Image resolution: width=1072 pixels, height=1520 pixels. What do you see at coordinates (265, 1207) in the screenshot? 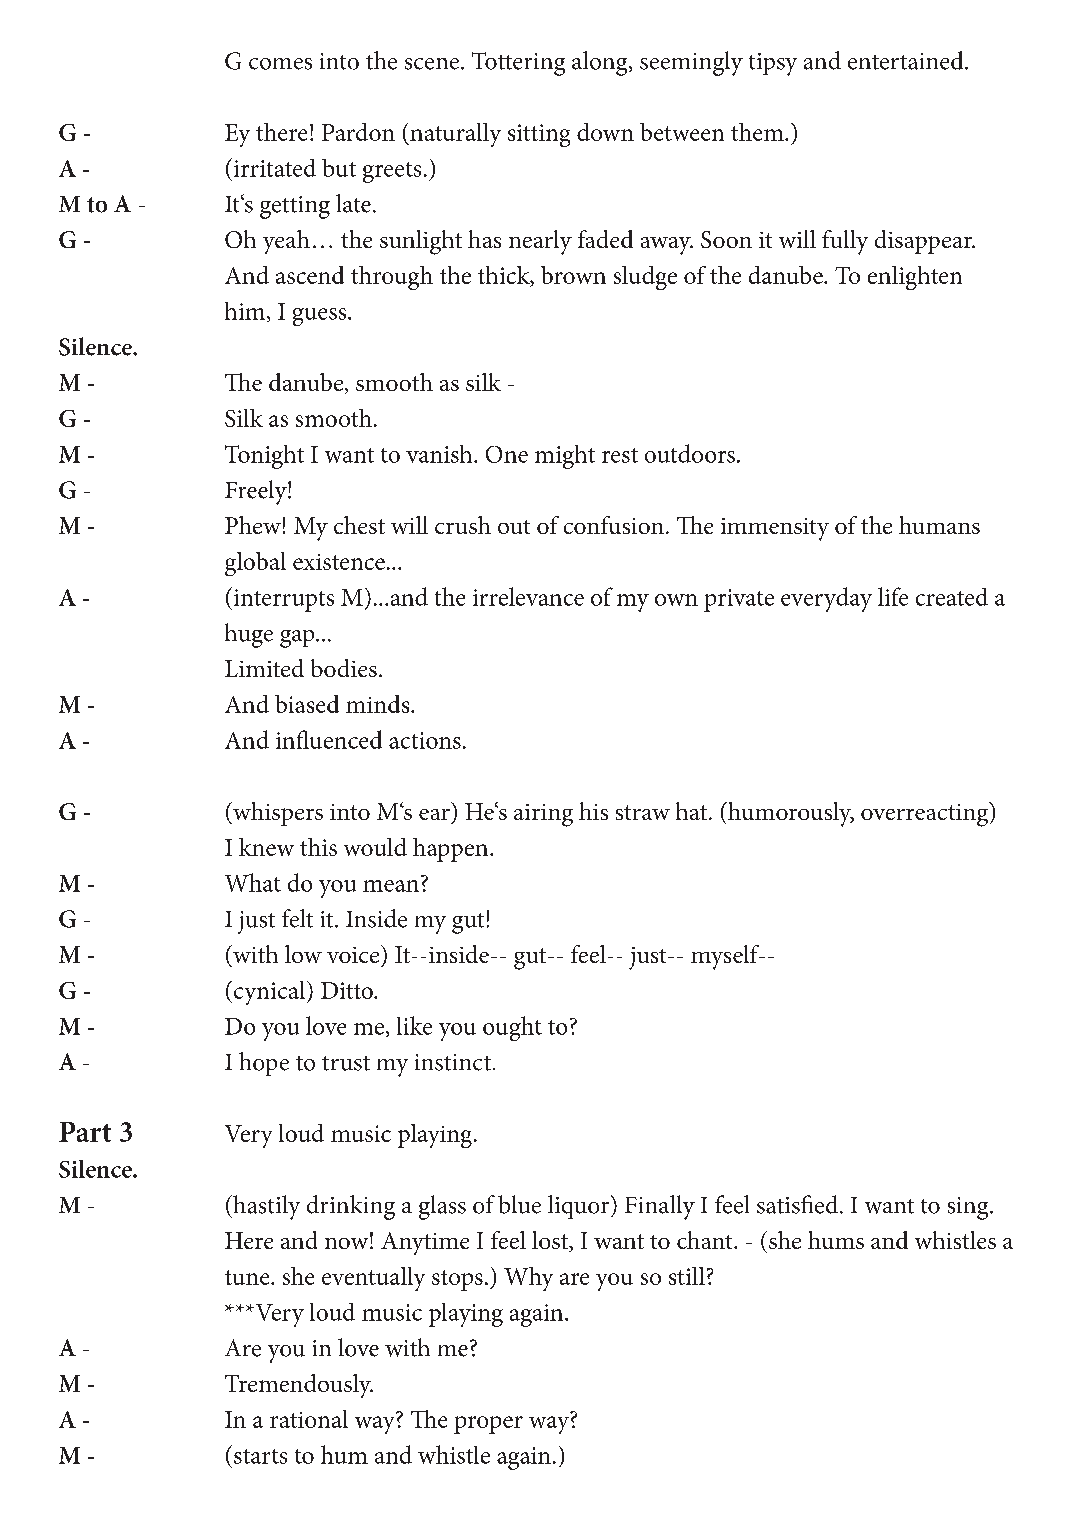
I see `hastily` at bounding box center [265, 1207].
